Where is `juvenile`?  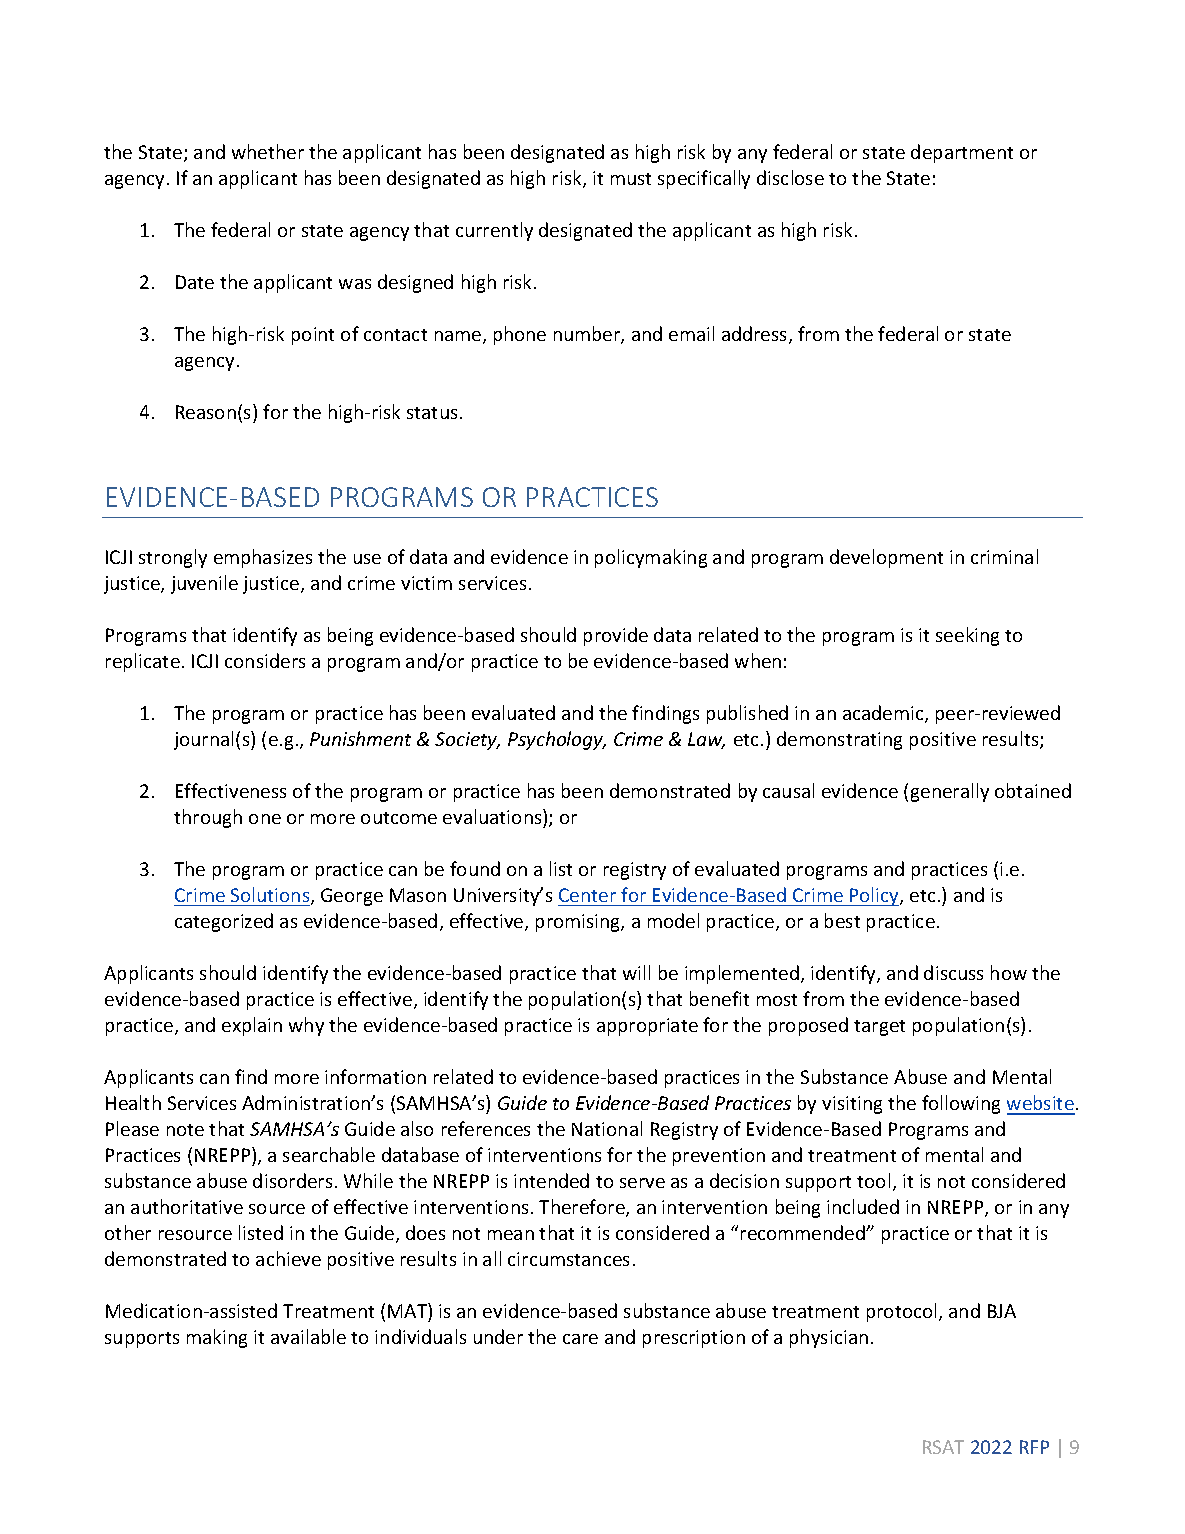
juvenile is located at coordinates (204, 584).
